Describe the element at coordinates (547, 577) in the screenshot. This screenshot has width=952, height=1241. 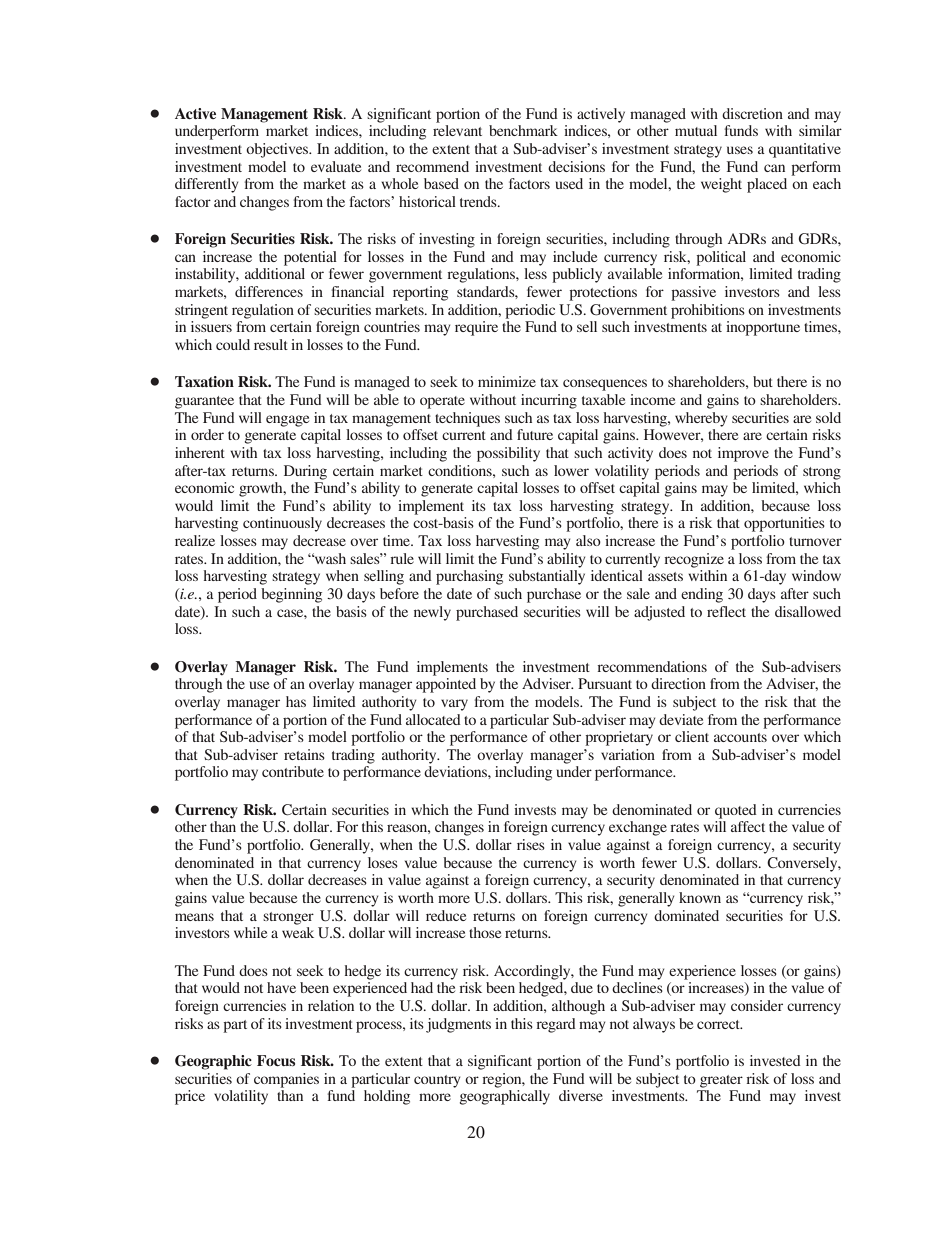
I see `substantially` at that location.
